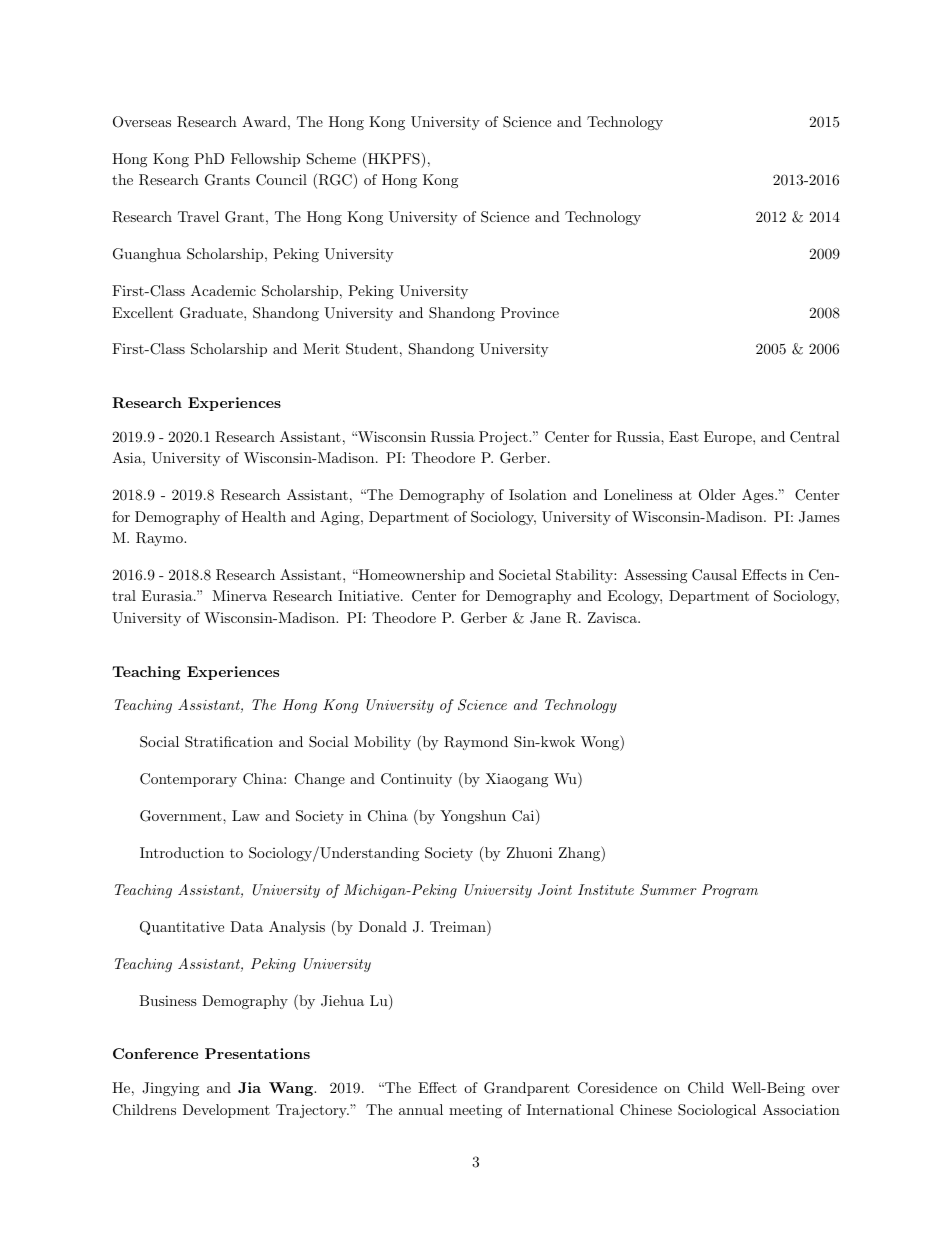 This page has height=1233, width=952. Describe the element at coordinates (182, 852) in the page. I see `Introduction` at that location.
